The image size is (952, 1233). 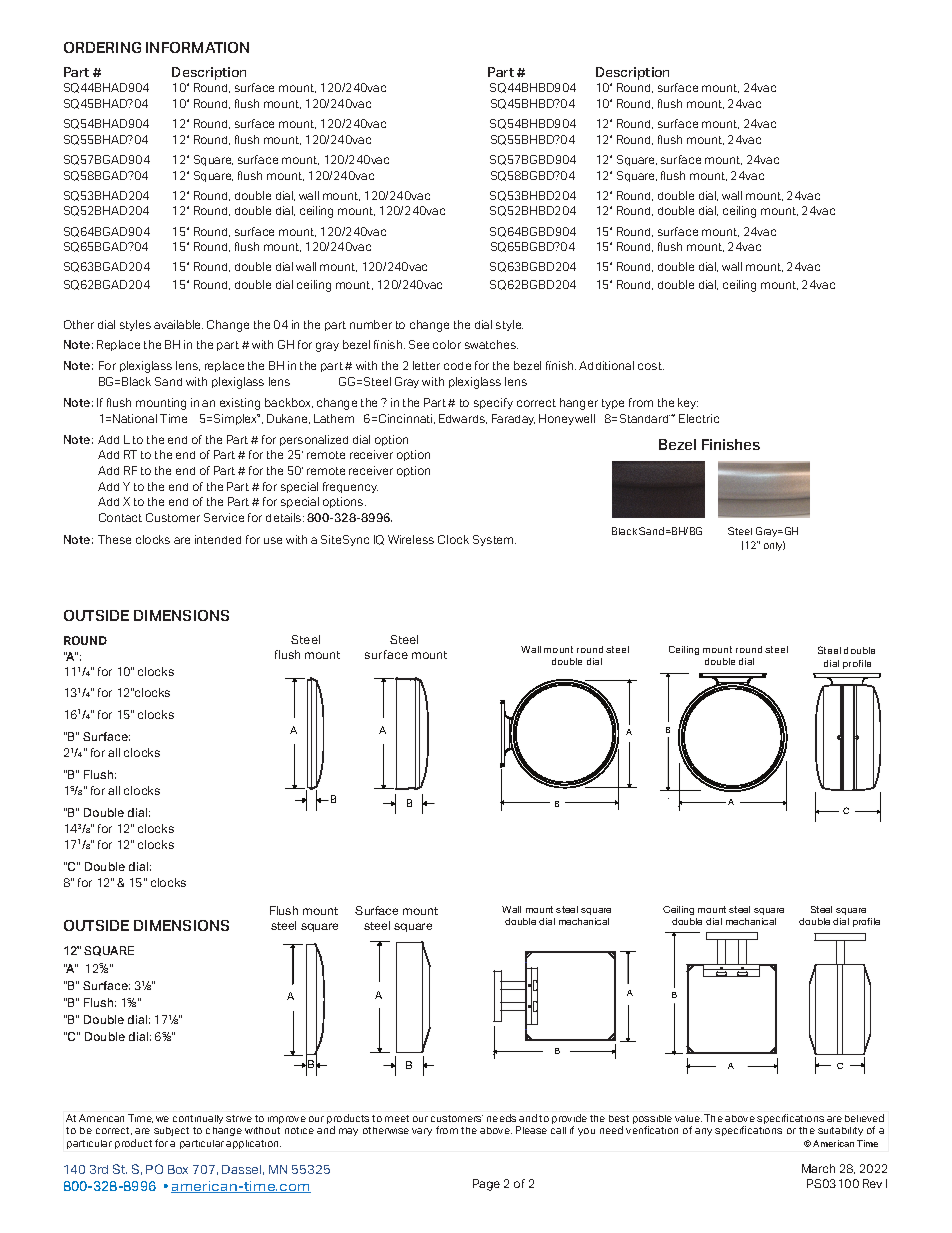 I want to click on only, so click(x=774, y=546).
